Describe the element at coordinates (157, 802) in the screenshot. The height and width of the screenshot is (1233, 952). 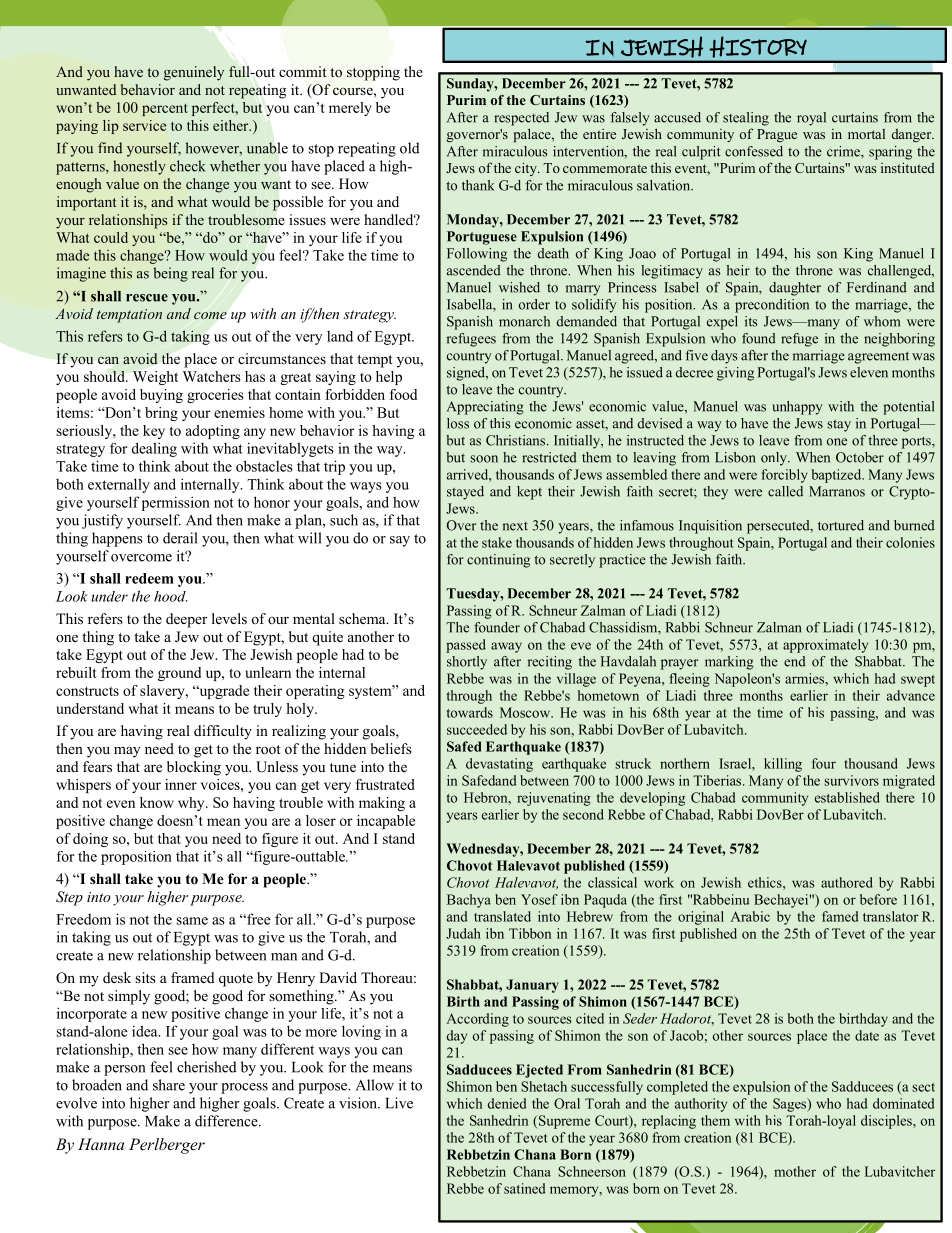
I see `know` at that location.
